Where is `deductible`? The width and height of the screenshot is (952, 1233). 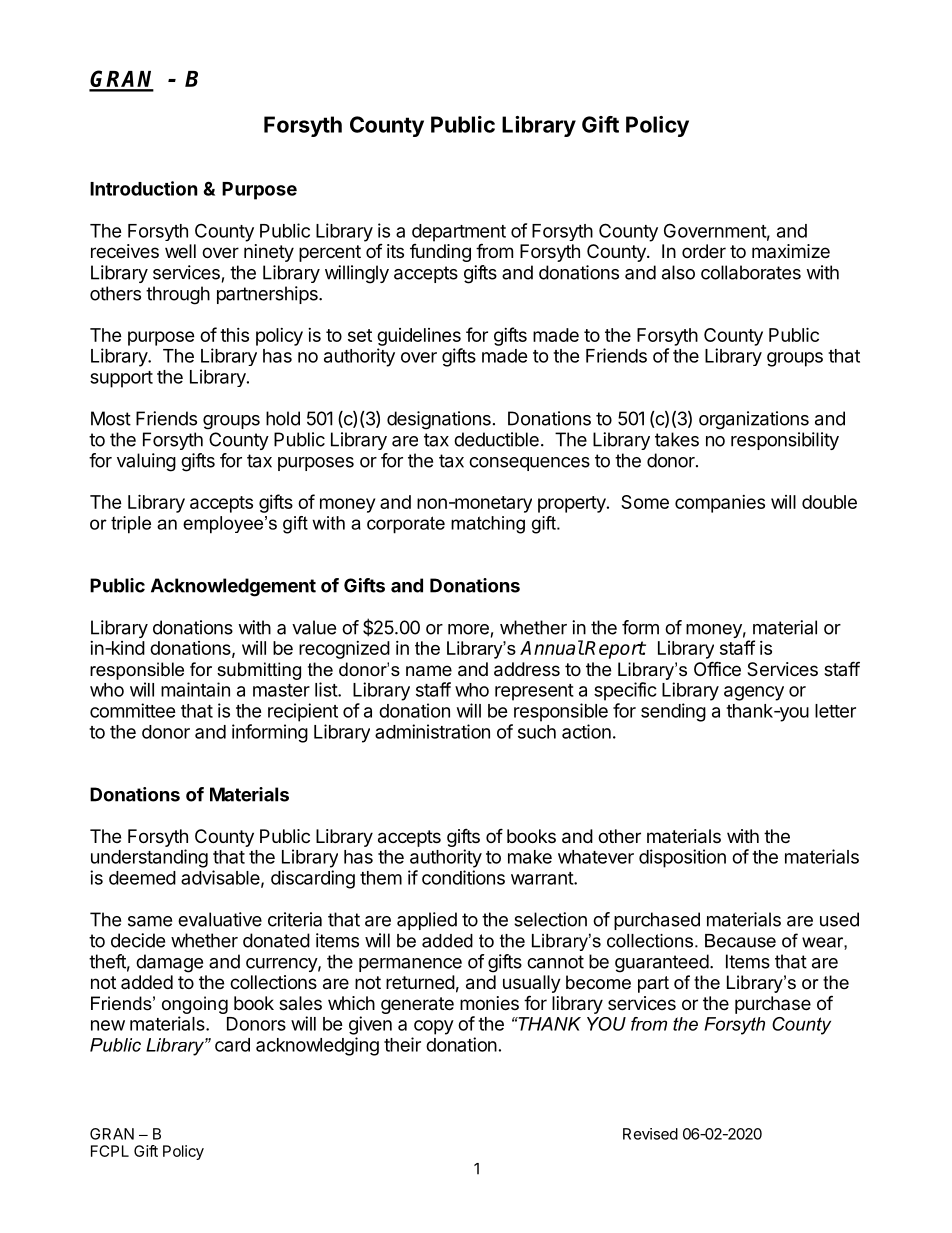 deductible is located at coordinates (496, 439).
